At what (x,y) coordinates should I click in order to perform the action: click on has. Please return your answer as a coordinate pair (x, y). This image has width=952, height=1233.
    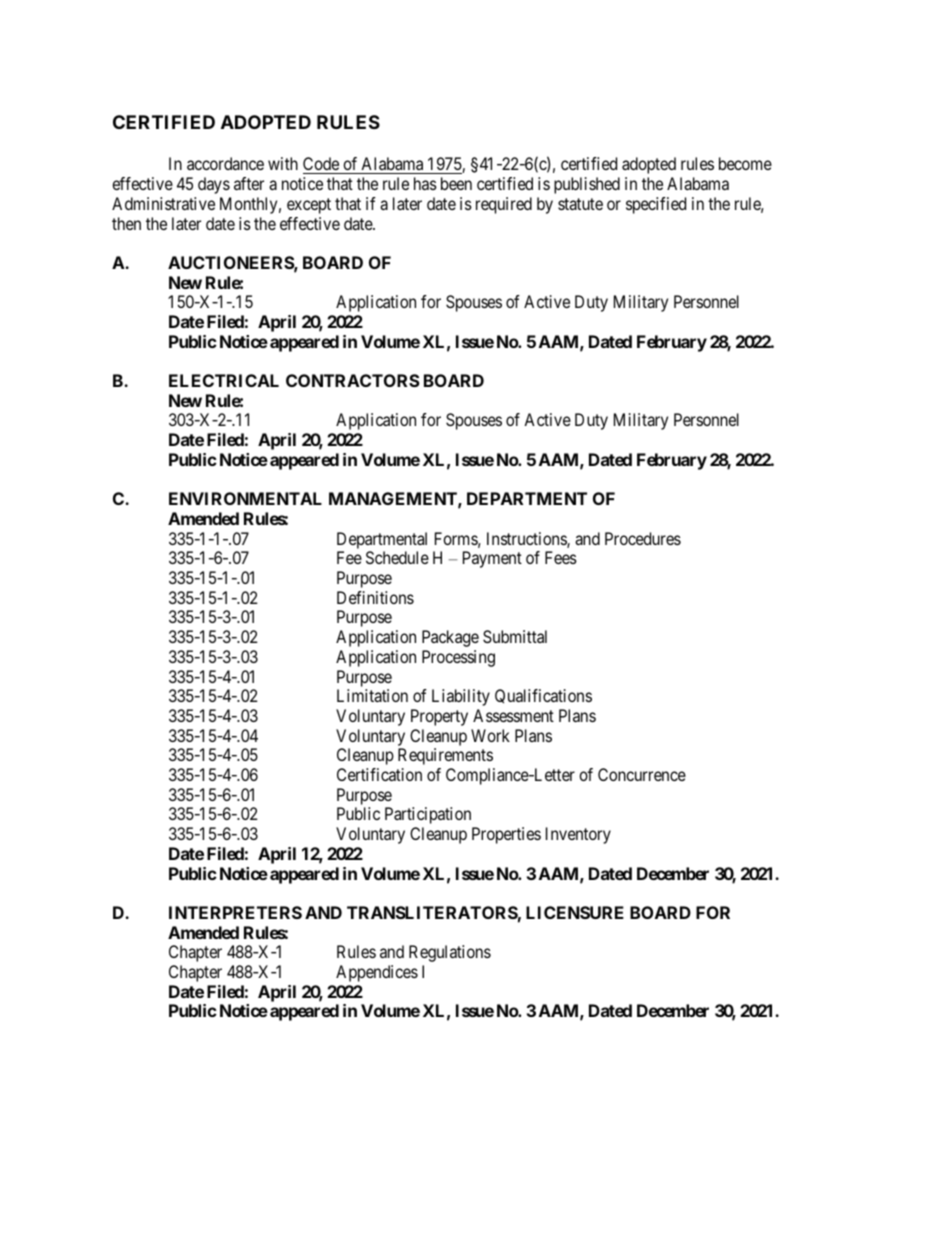
    Looking at the image, I should click on (425, 183).
